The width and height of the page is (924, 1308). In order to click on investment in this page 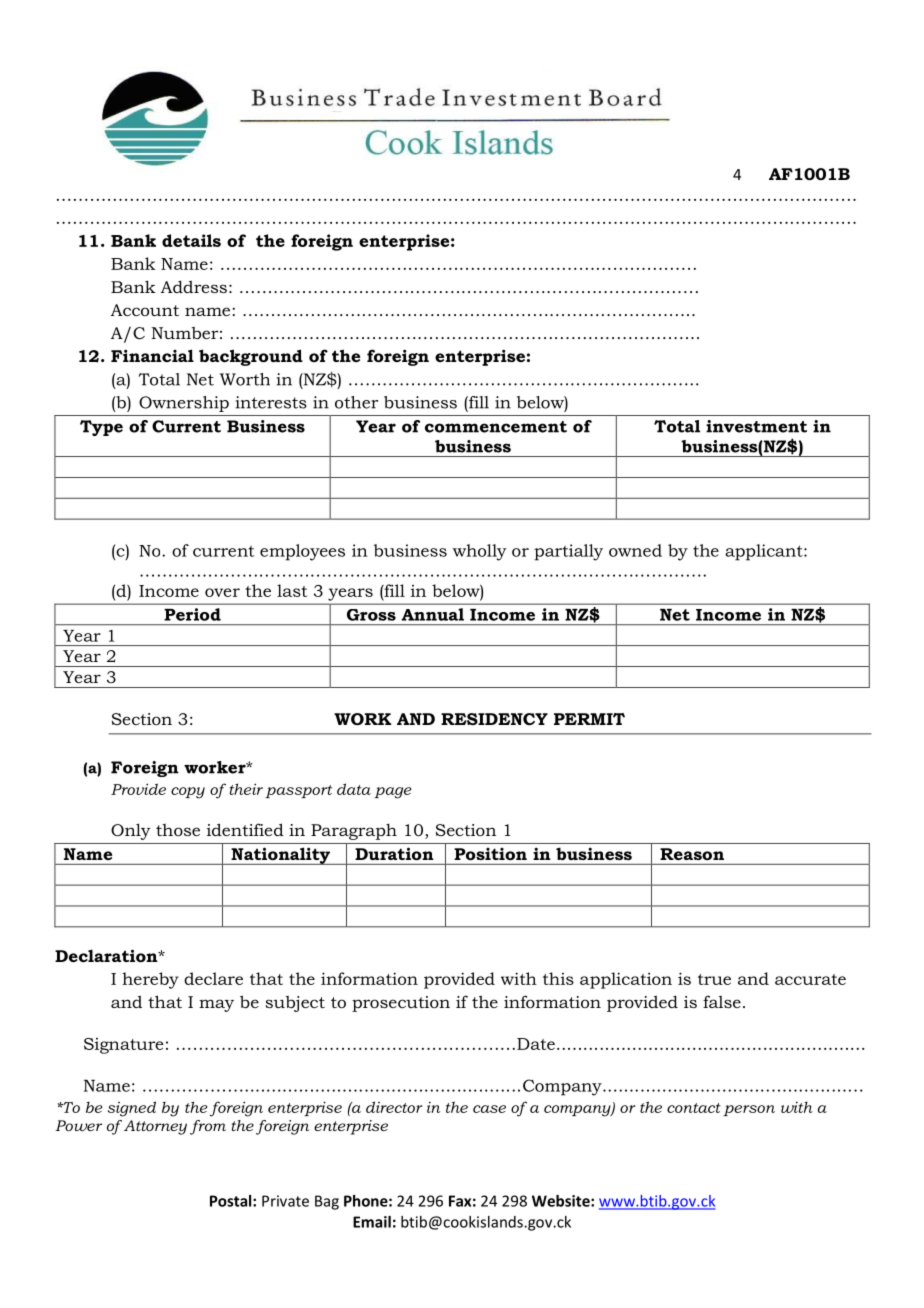, I will do `click(756, 426)`.
